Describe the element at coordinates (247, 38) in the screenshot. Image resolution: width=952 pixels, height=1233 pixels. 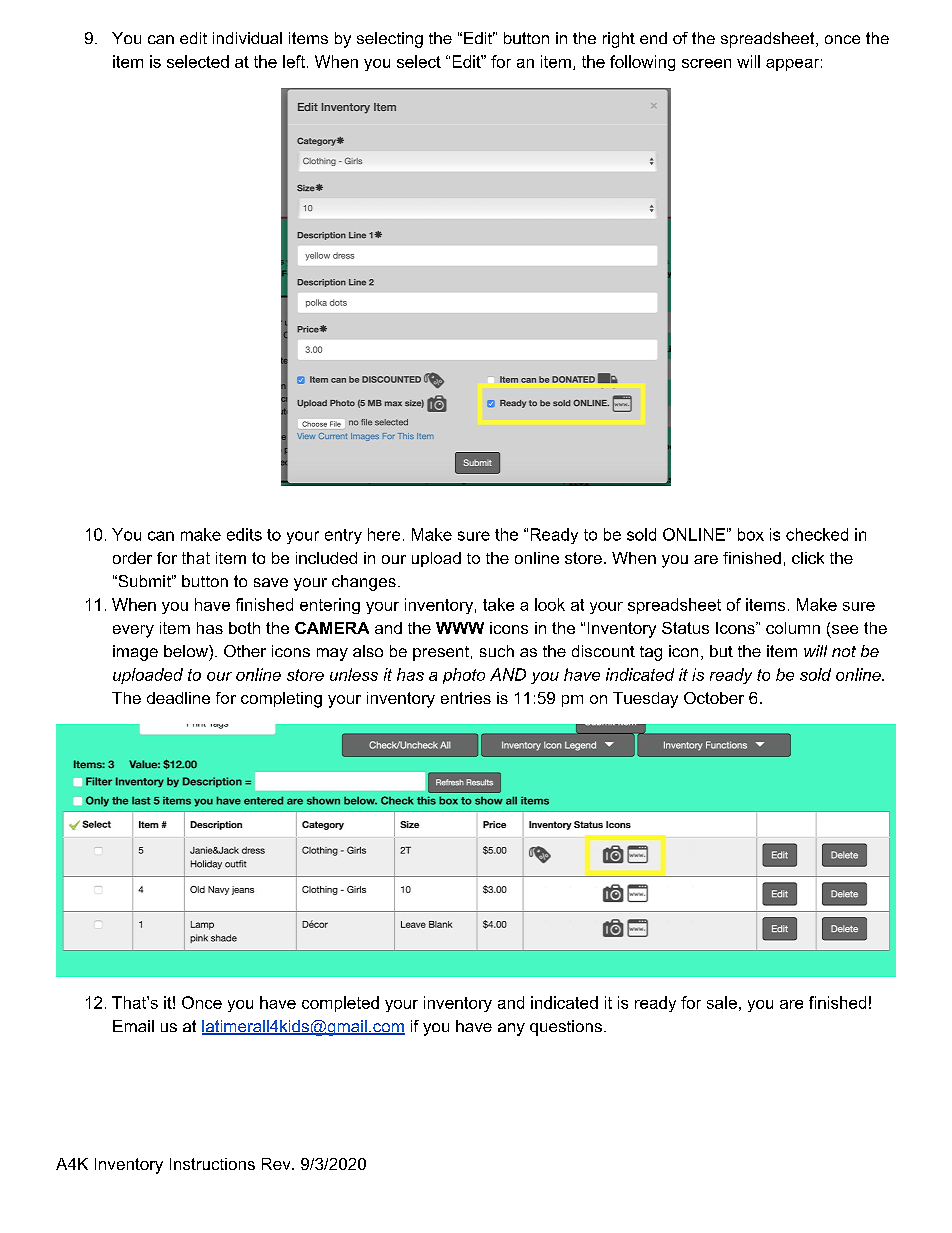
I see `individual` at that location.
